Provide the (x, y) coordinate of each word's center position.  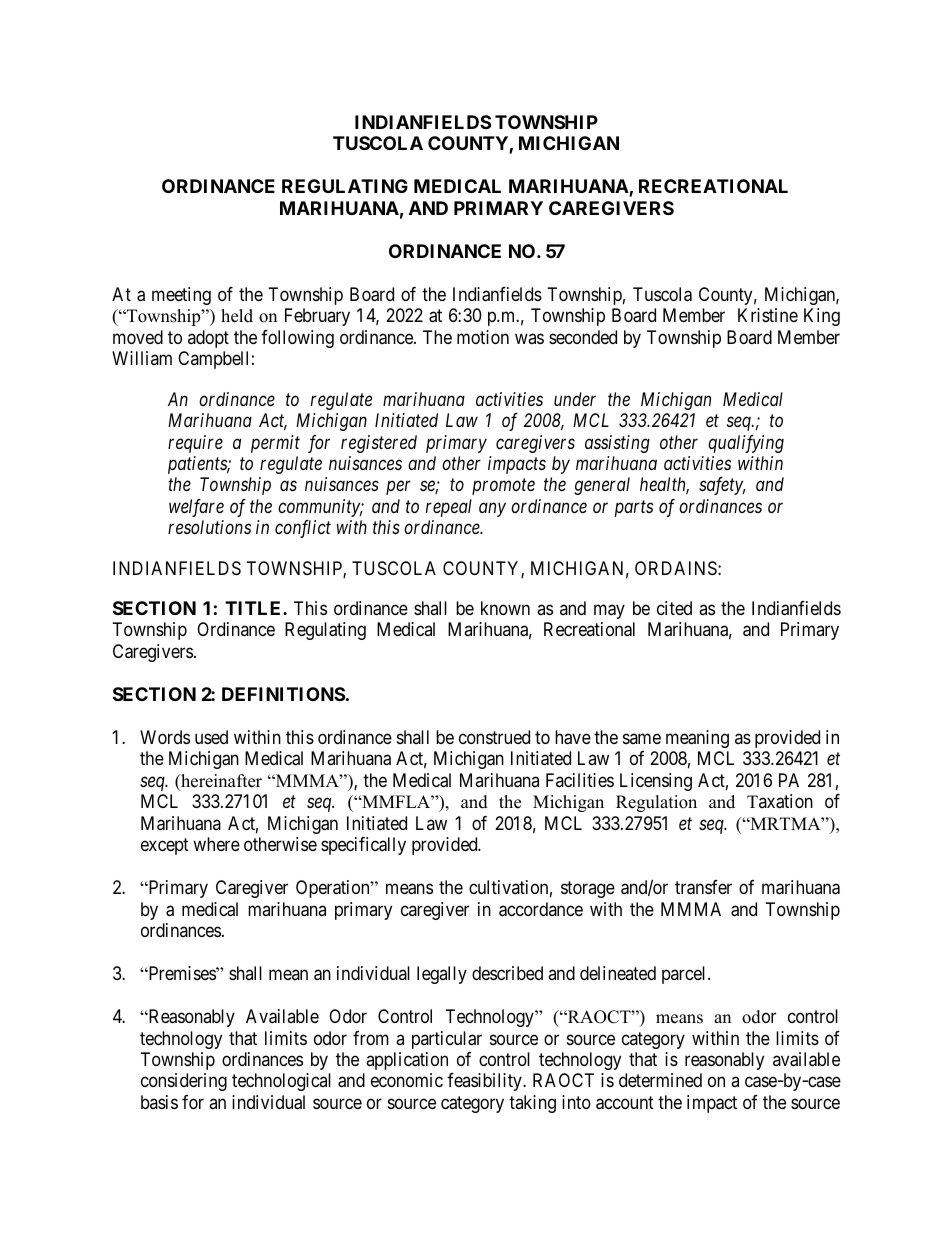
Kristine (768, 315)
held (237, 316)
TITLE (254, 608)
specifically (363, 846)
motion (483, 337)
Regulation (656, 803)
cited (674, 608)
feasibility (485, 1082)
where (216, 844)
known (505, 608)
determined (660, 1080)
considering (184, 1082)
